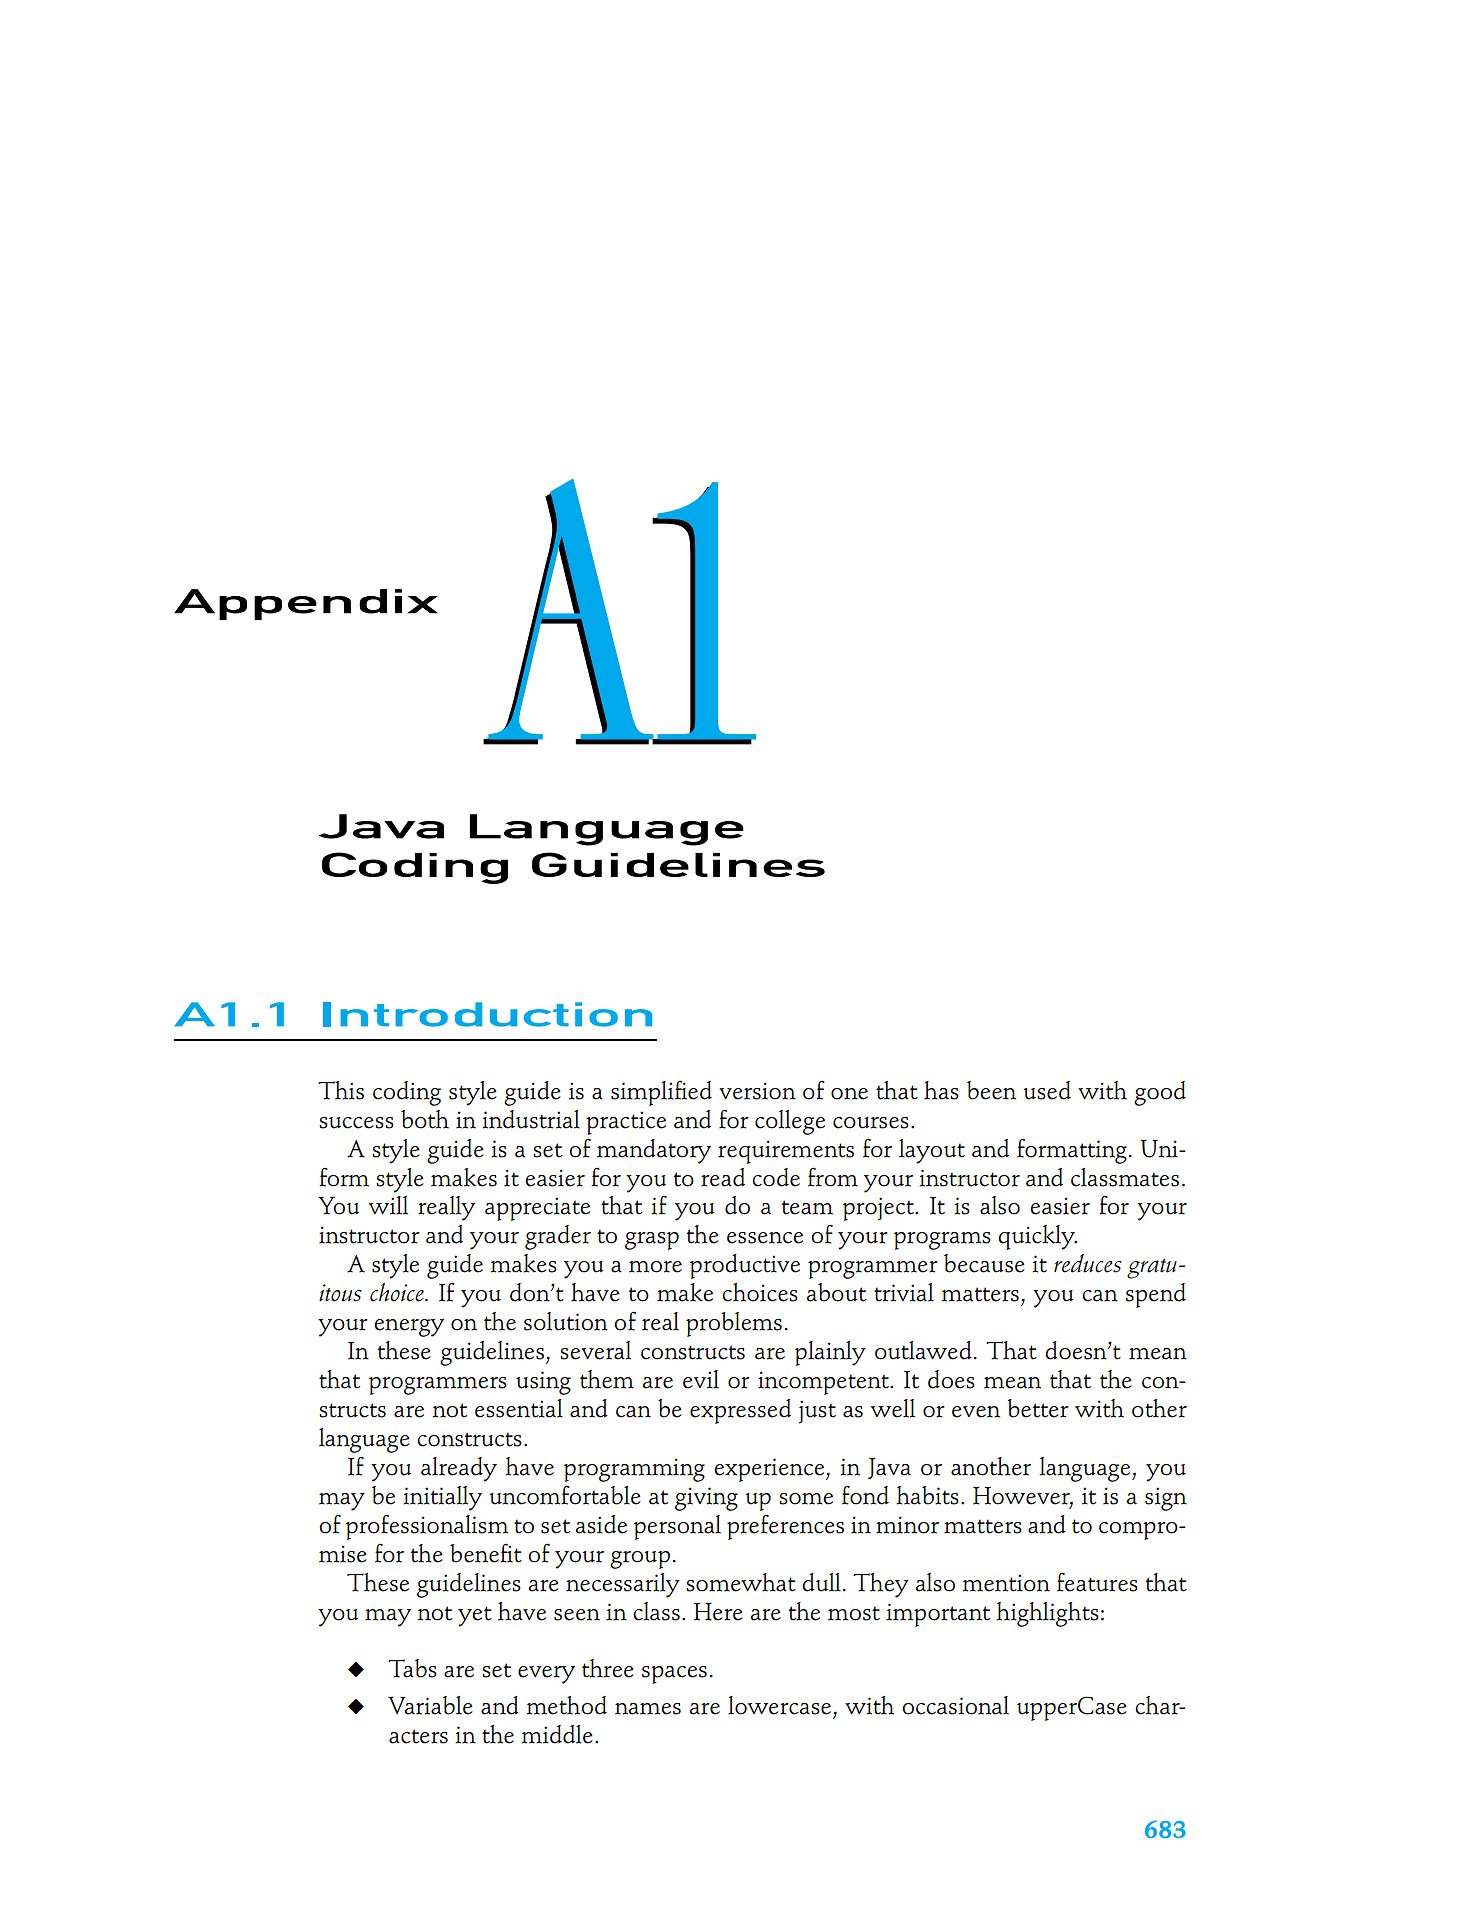 Image resolution: width=1481 pixels, height=1917 pixels. I want to click on version, so click(757, 1091).
